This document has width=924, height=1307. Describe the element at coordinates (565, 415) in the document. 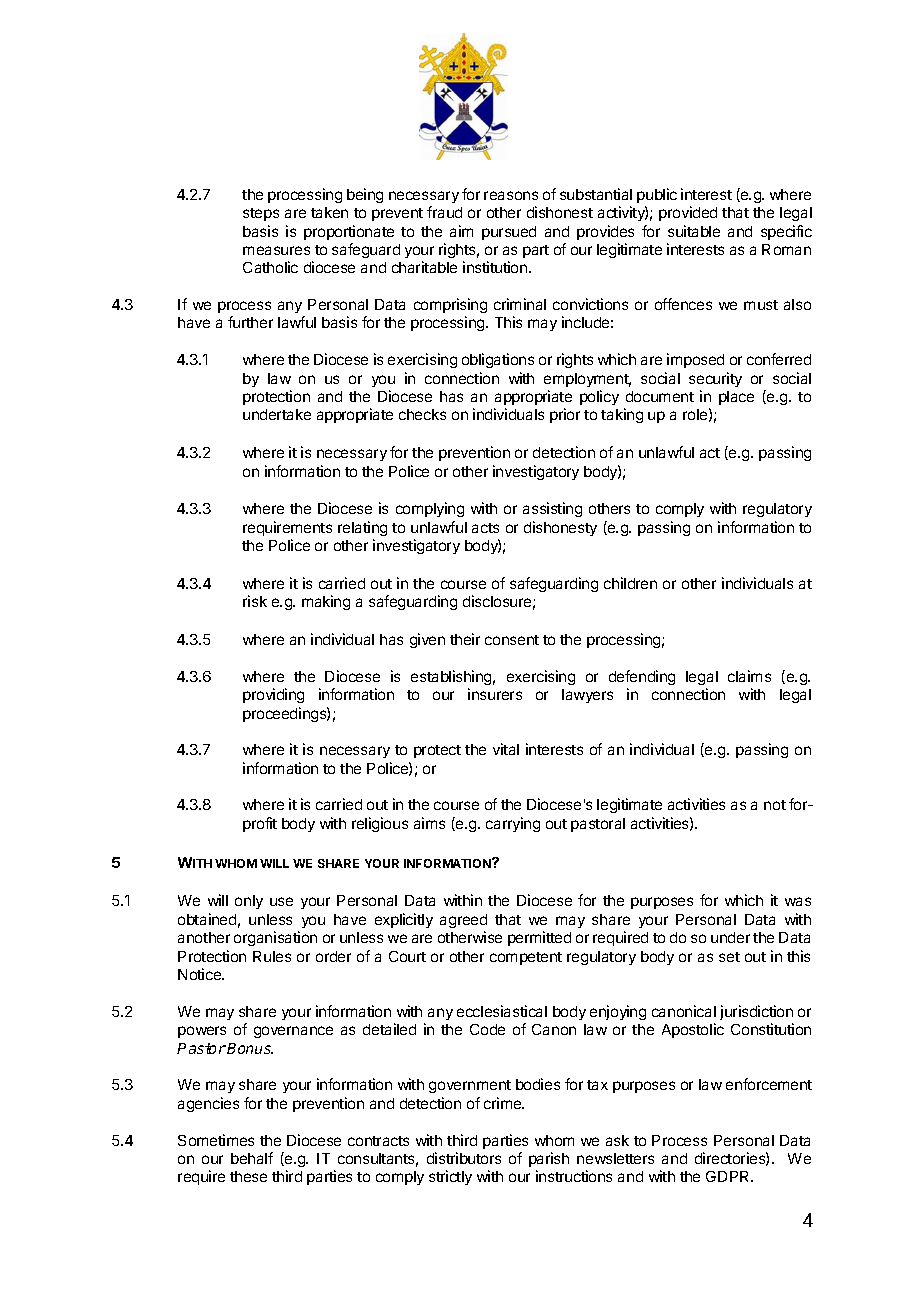

I see `prior` at that location.
